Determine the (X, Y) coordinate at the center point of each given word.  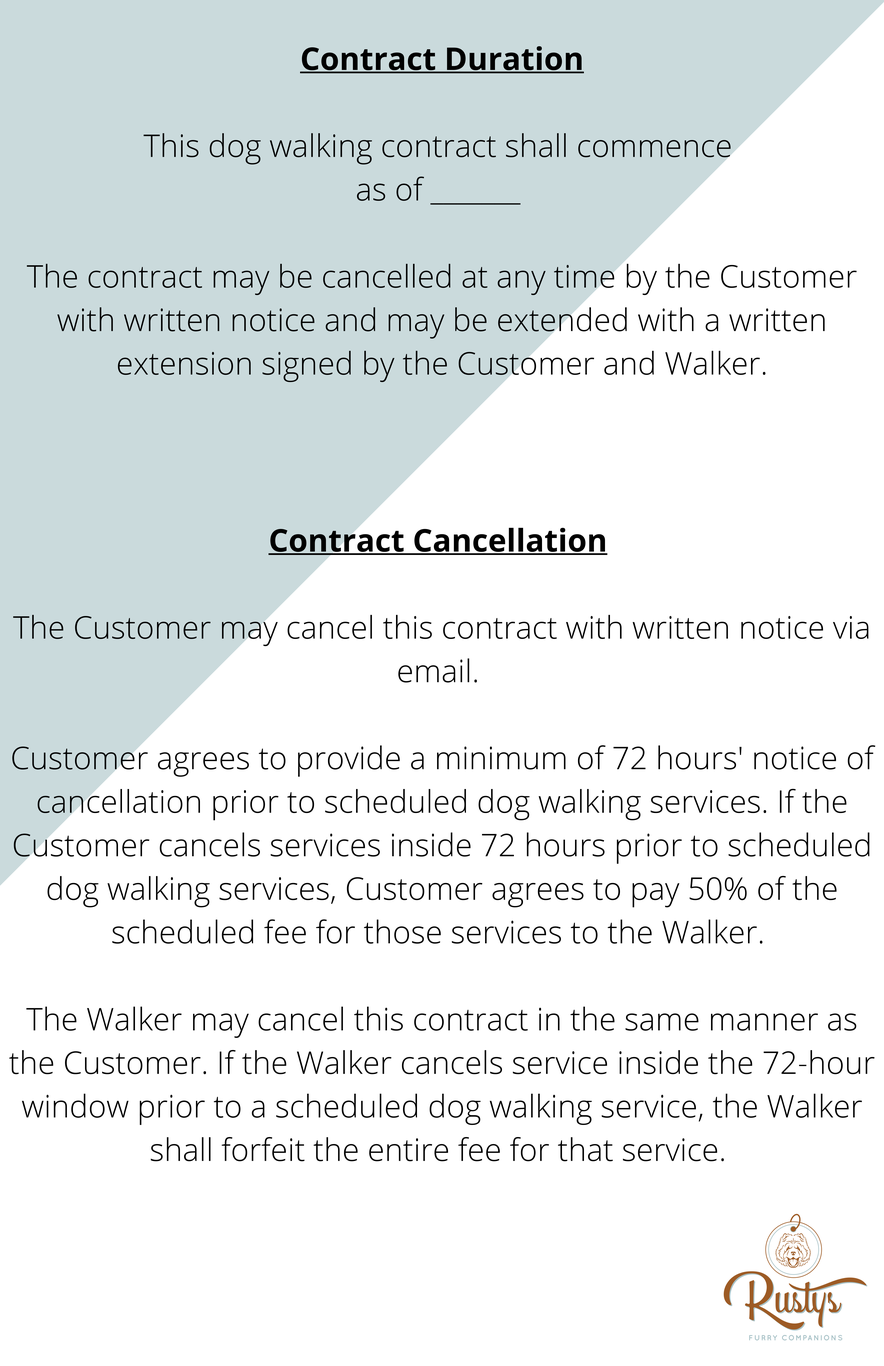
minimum (501, 758)
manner (764, 1022)
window (75, 1105)
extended (562, 319)
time (584, 276)
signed (306, 366)
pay (656, 895)
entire (408, 1150)
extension (184, 363)
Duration (514, 59)
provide (349, 761)
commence (654, 149)
